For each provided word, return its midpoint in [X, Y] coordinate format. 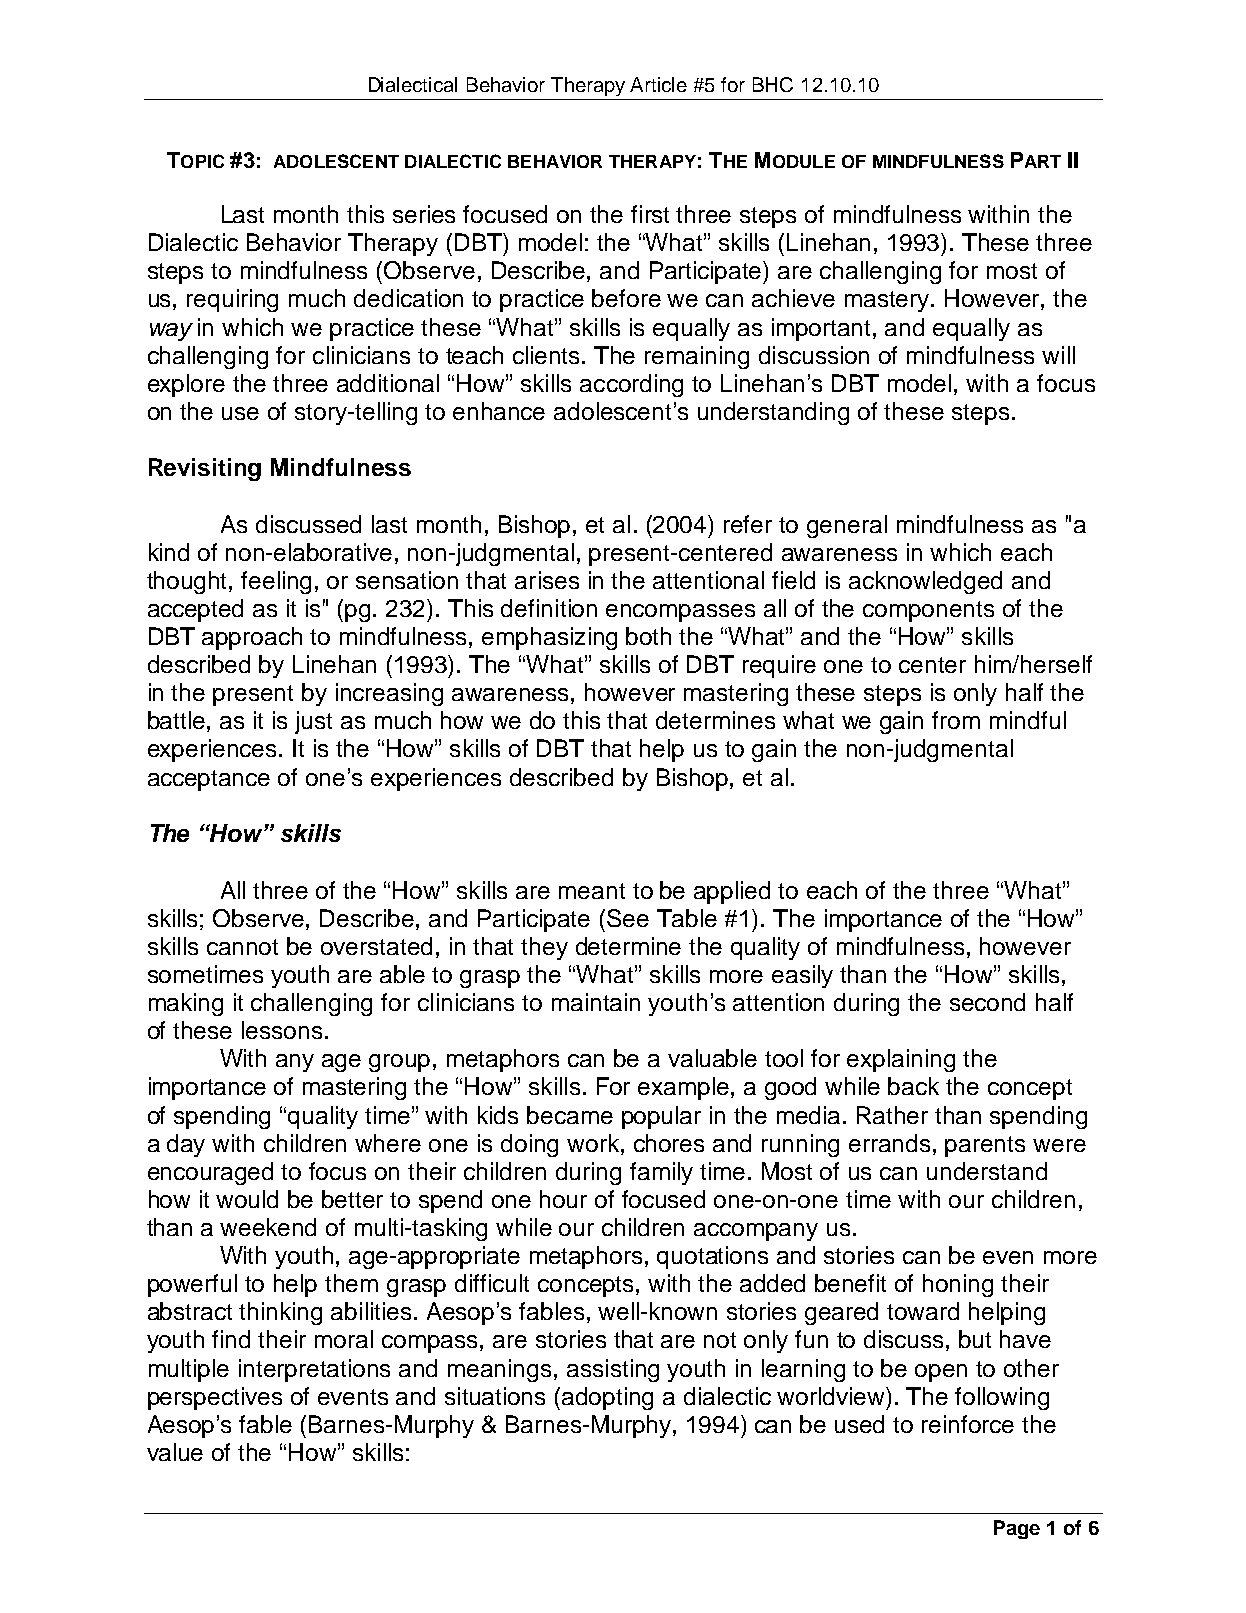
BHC [773, 84]
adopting [607, 1398]
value [175, 1452]
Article [658, 84]
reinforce [968, 1424]
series [424, 214]
